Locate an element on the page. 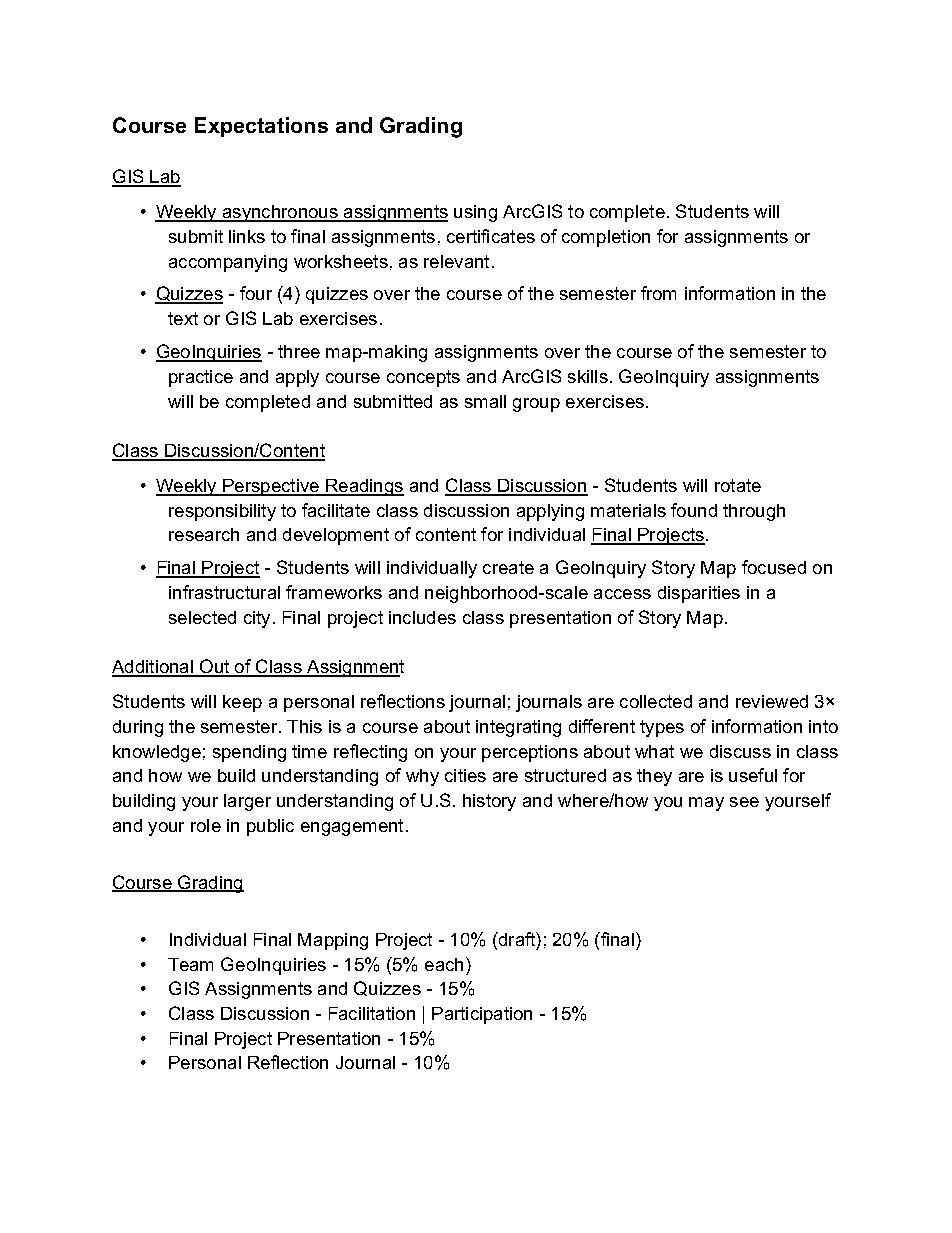 This image has height=1233, width=952. practice is located at coordinates (201, 378).
